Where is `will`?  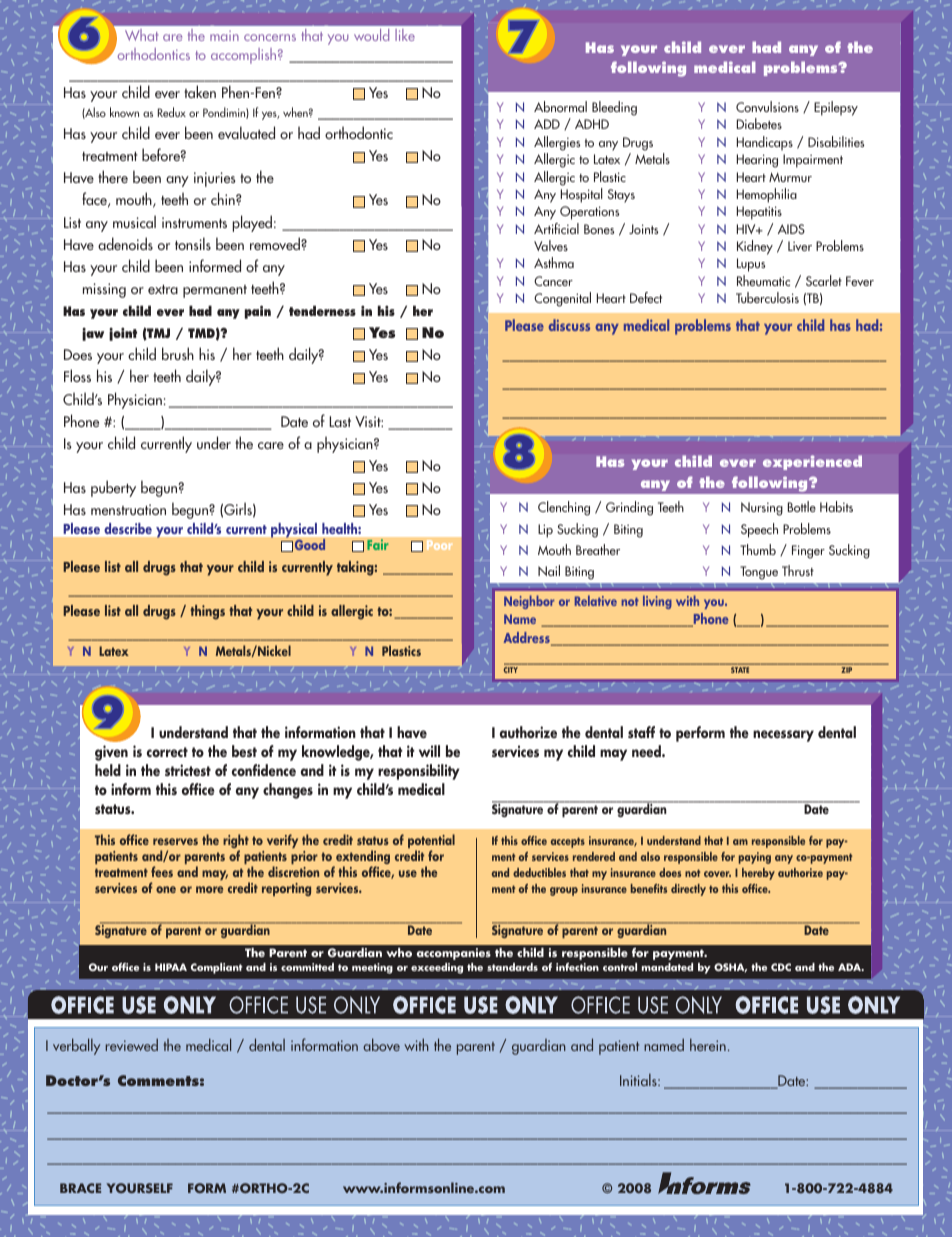
will is located at coordinates (429, 751).
